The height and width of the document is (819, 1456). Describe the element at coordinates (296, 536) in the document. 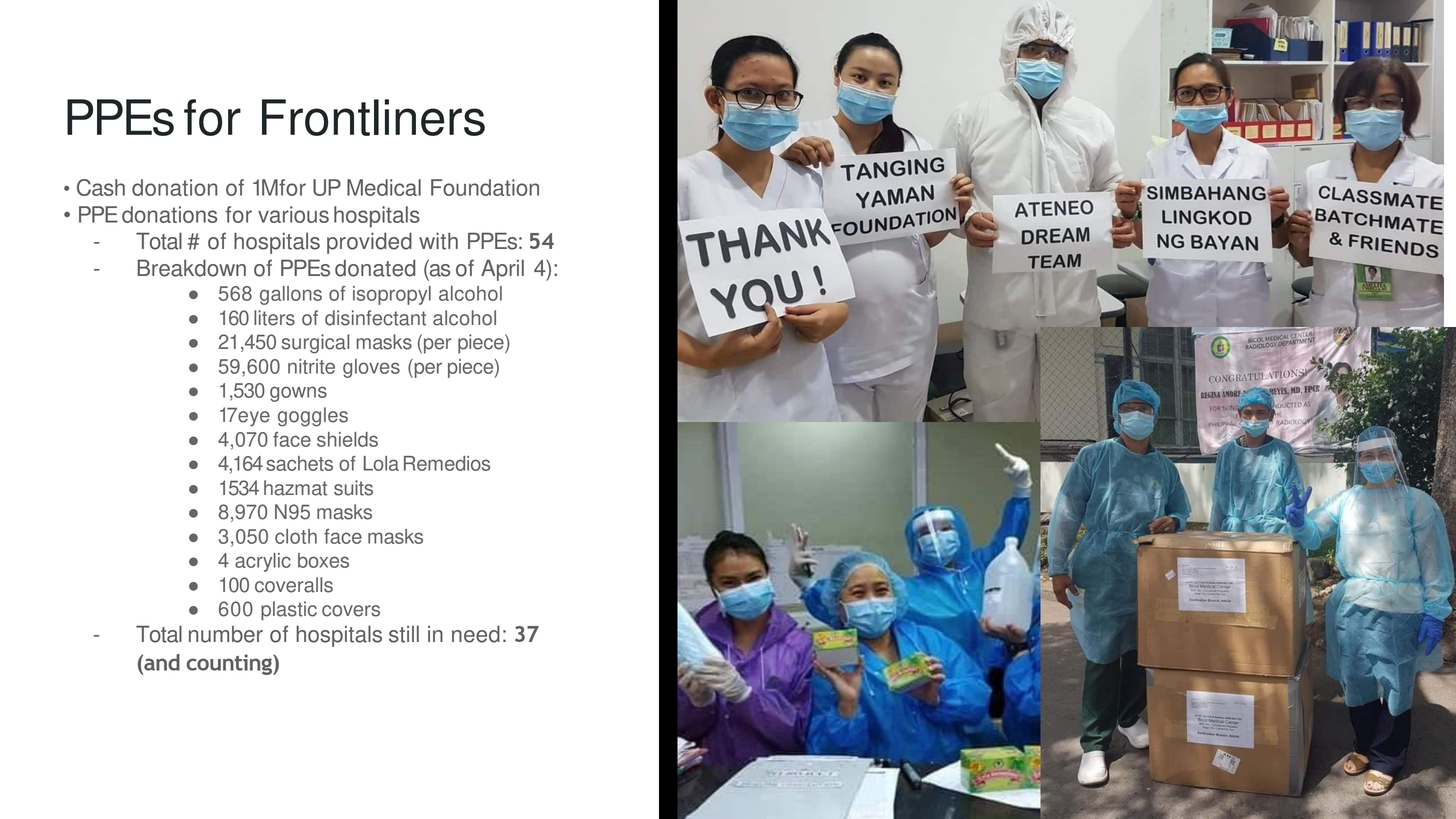

I see `cloth` at that location.
